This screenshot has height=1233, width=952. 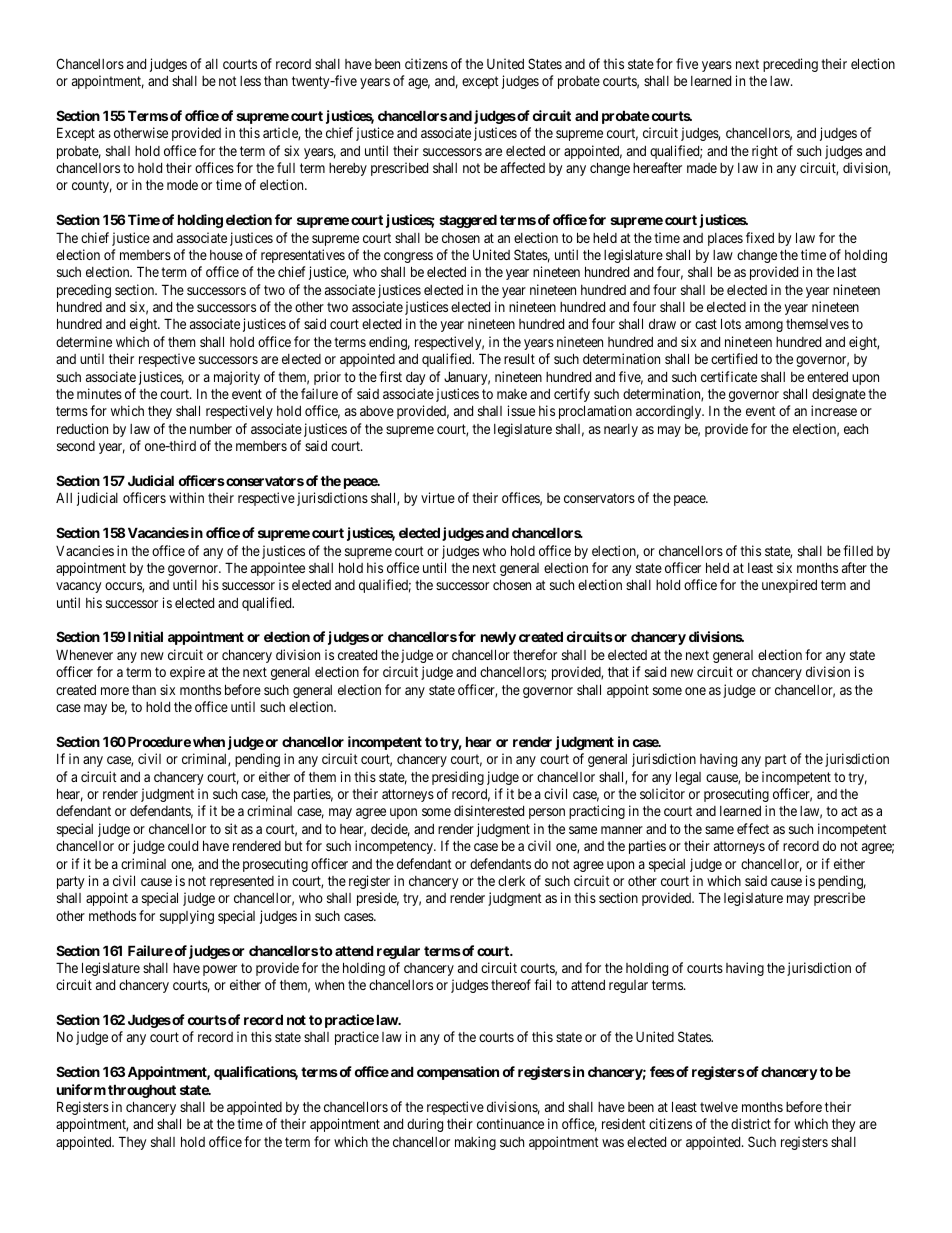 What do you see at coordinates (250, 81) in the screenshot?
I see `less` at bounding box center [250, 81].
